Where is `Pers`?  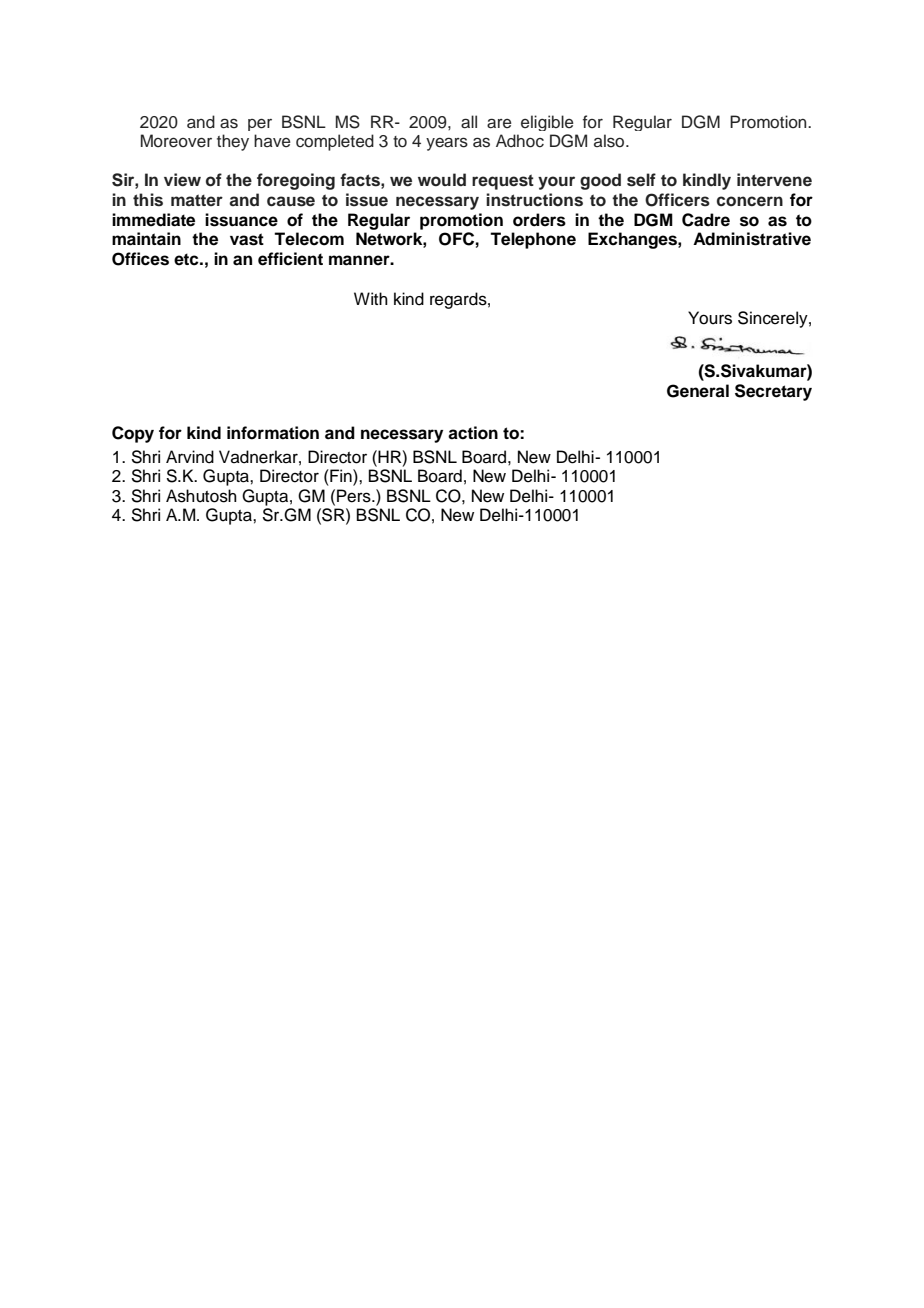 Pers is located at coordinates (355, 496).
